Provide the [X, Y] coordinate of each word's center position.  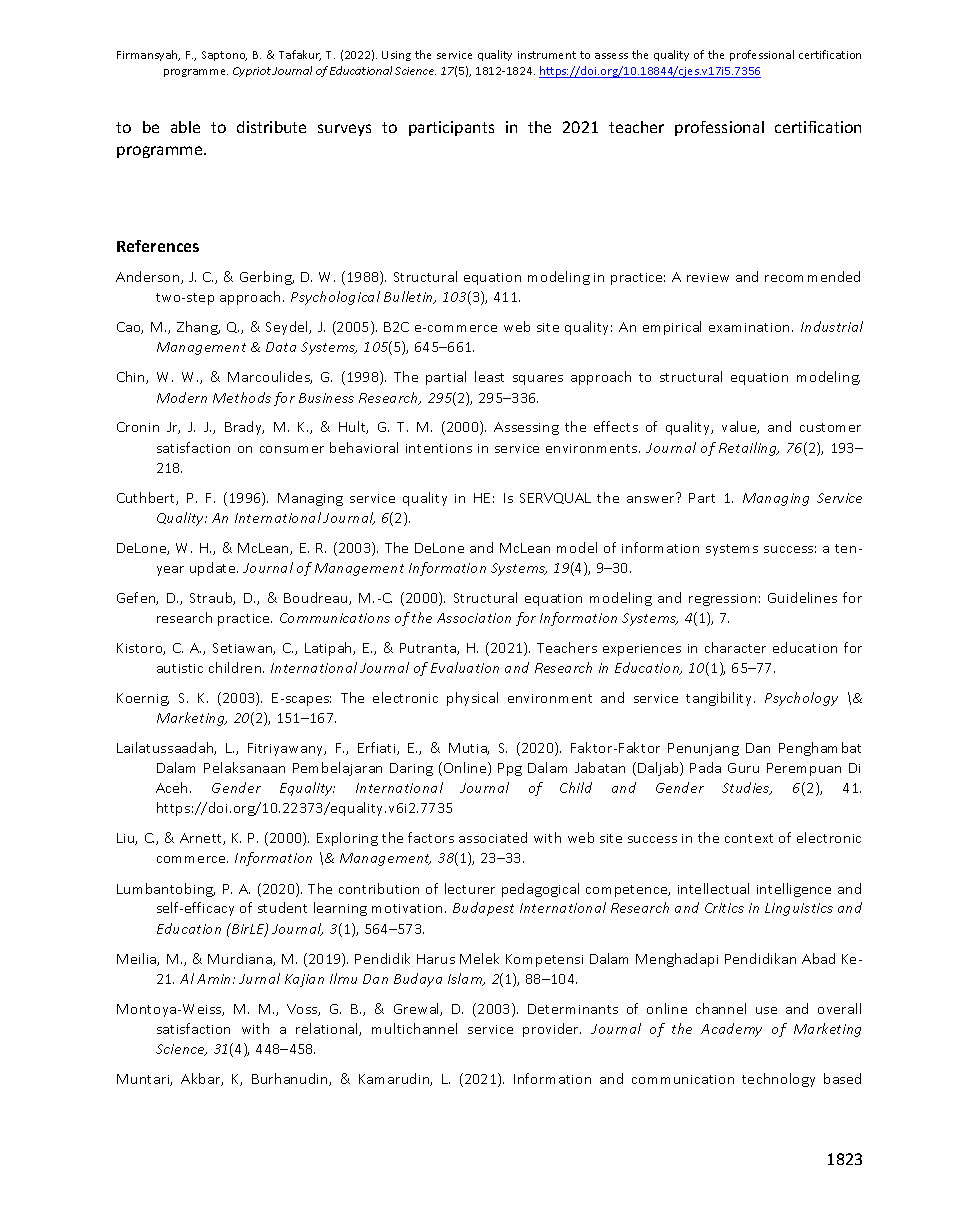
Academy [731, 1030]
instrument [547, 55]
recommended [812, 276]
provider [552, 1030]
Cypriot [253, 72]
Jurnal [259, 978]
